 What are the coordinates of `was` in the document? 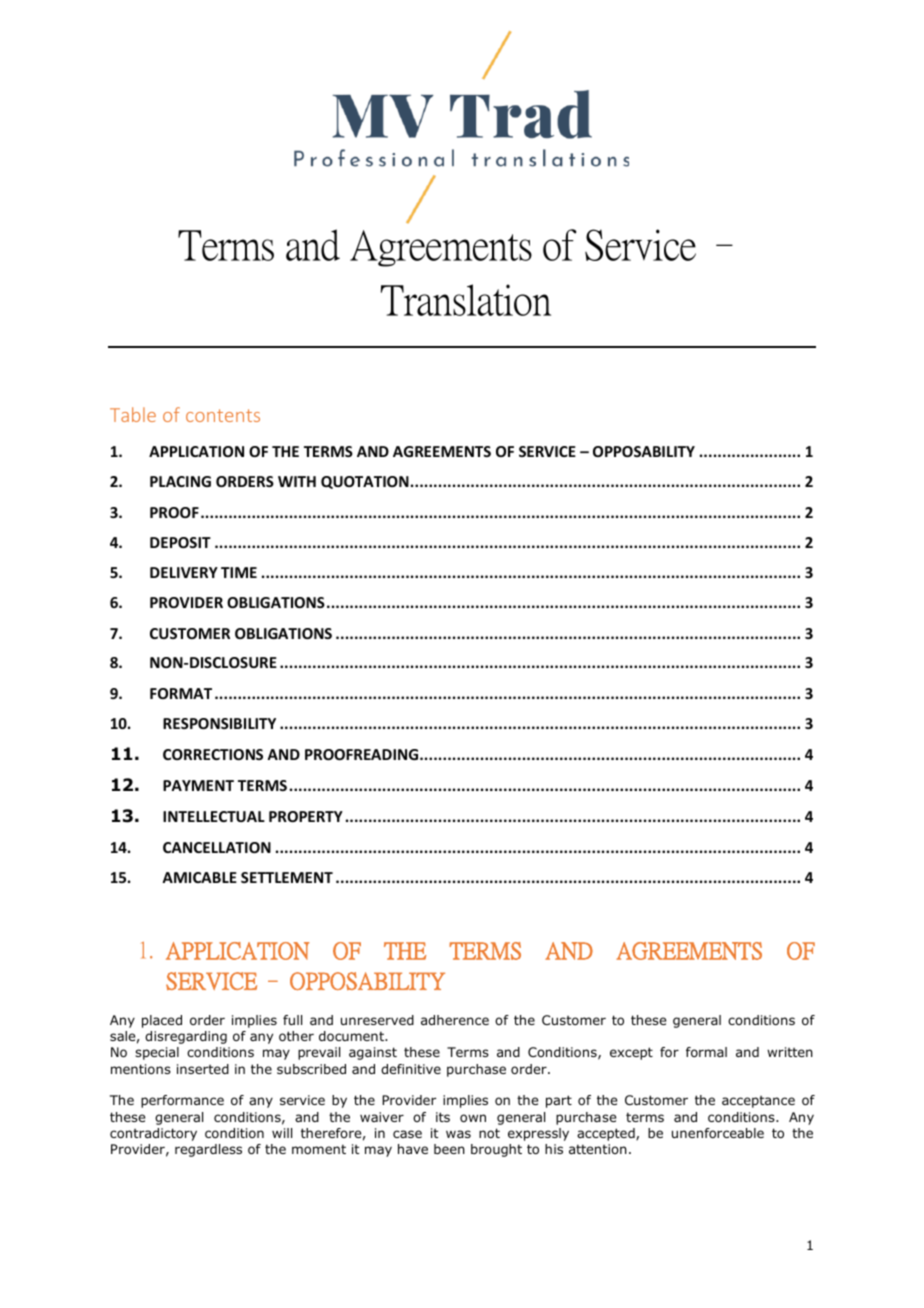 It's located at (458, 1134).
